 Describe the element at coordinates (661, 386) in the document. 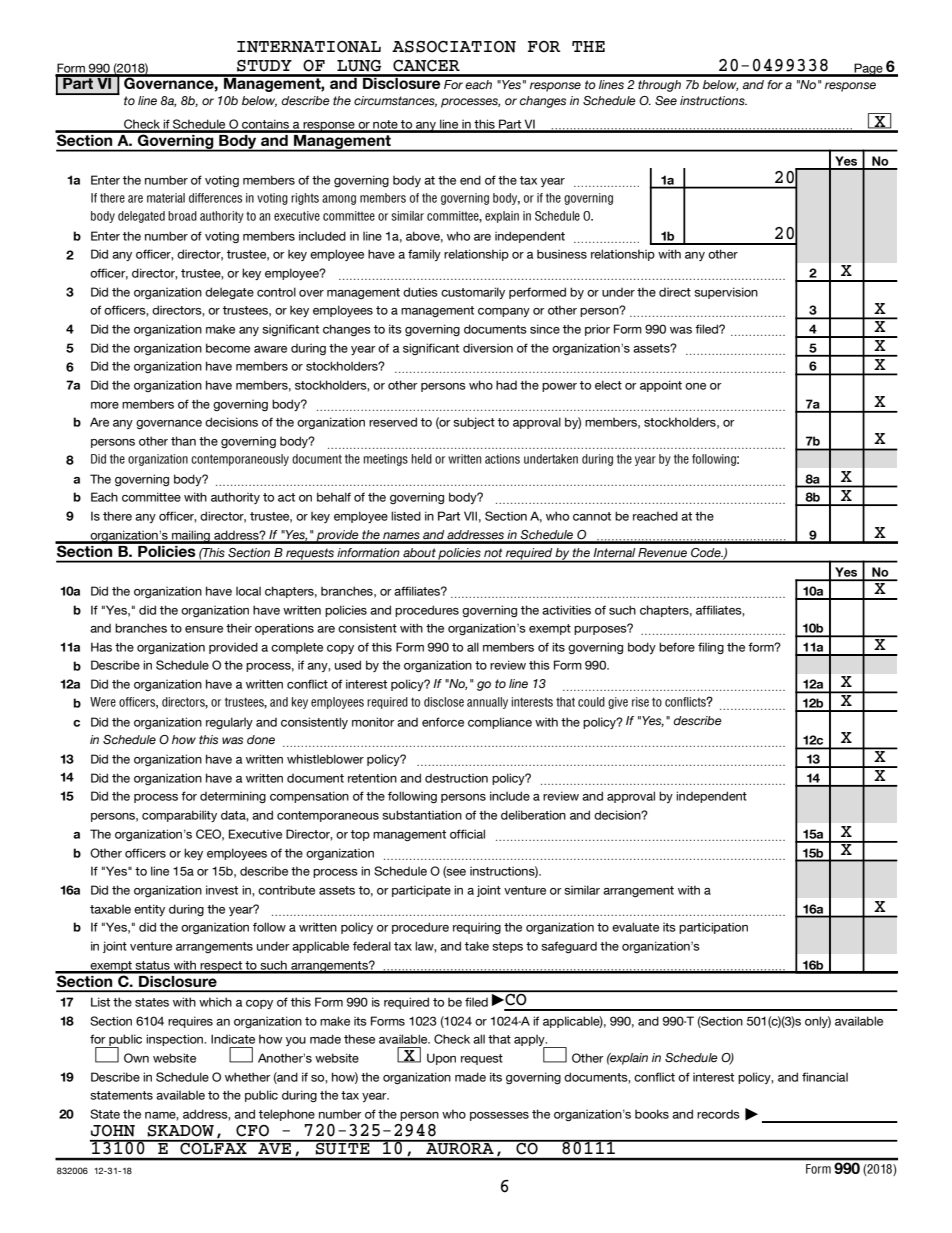

I see `appoint` at that location.
